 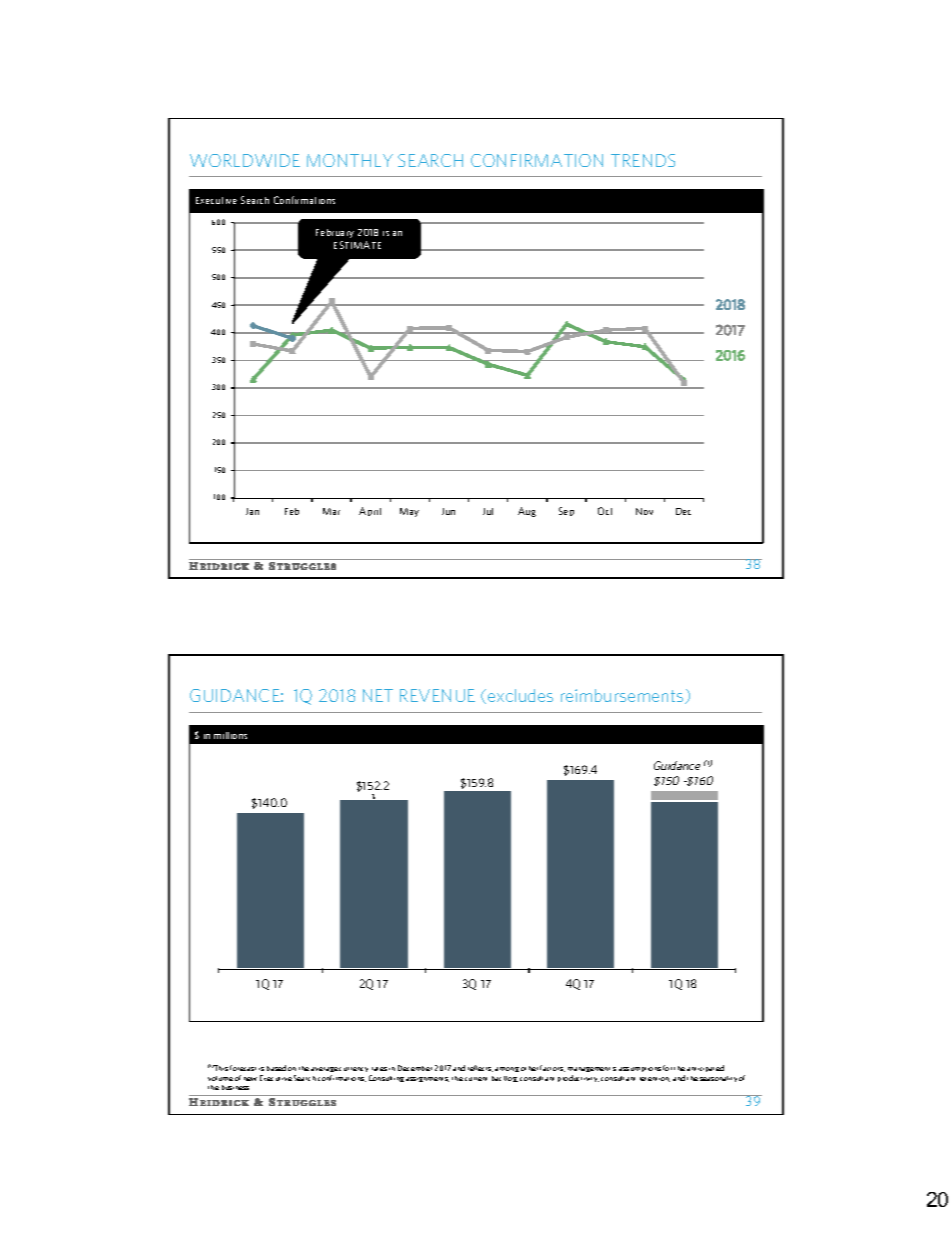 I want to click on MONTHLY, so click(x=350, y=160).
